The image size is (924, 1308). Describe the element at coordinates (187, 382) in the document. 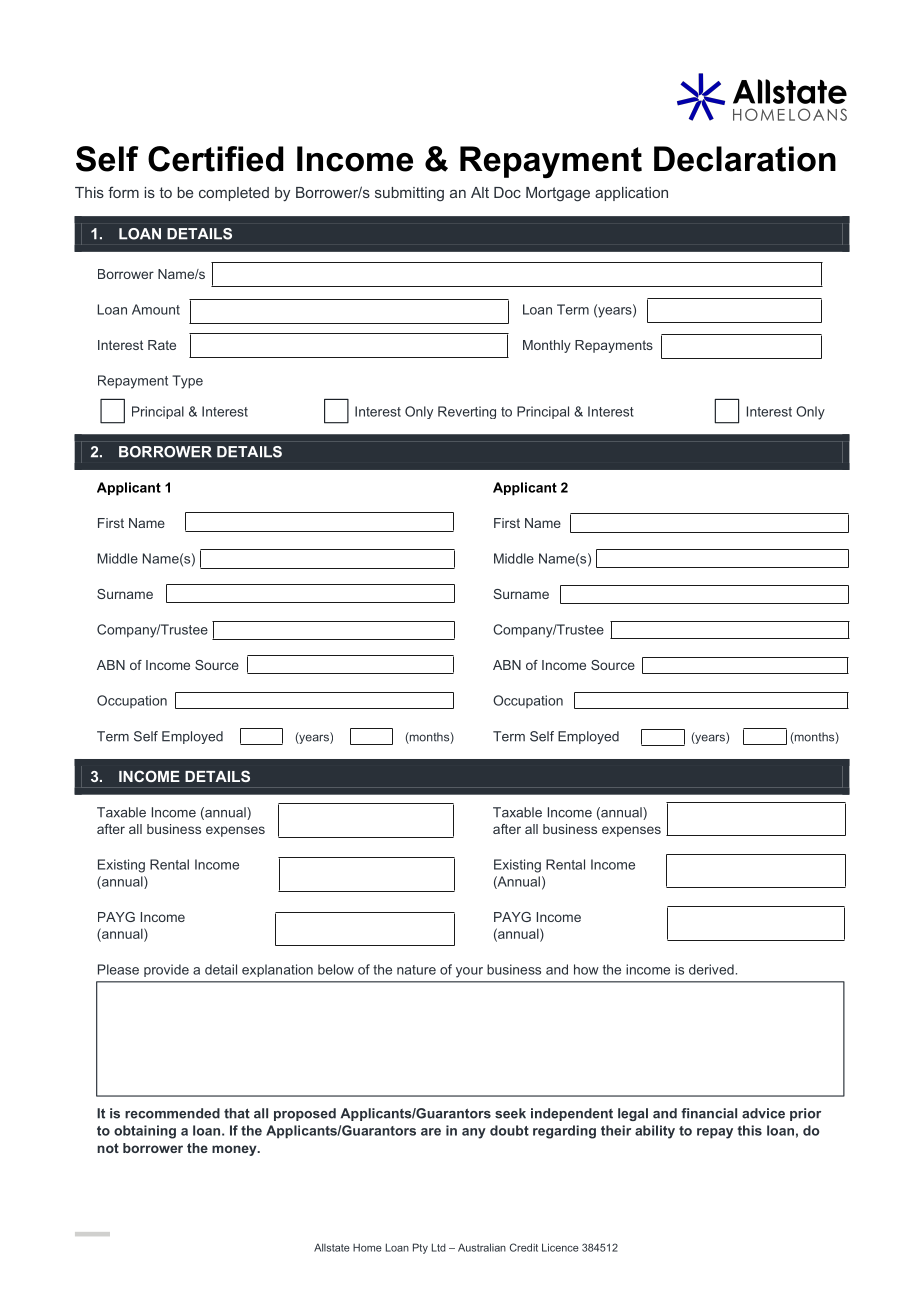

I see `Type` at that location.
